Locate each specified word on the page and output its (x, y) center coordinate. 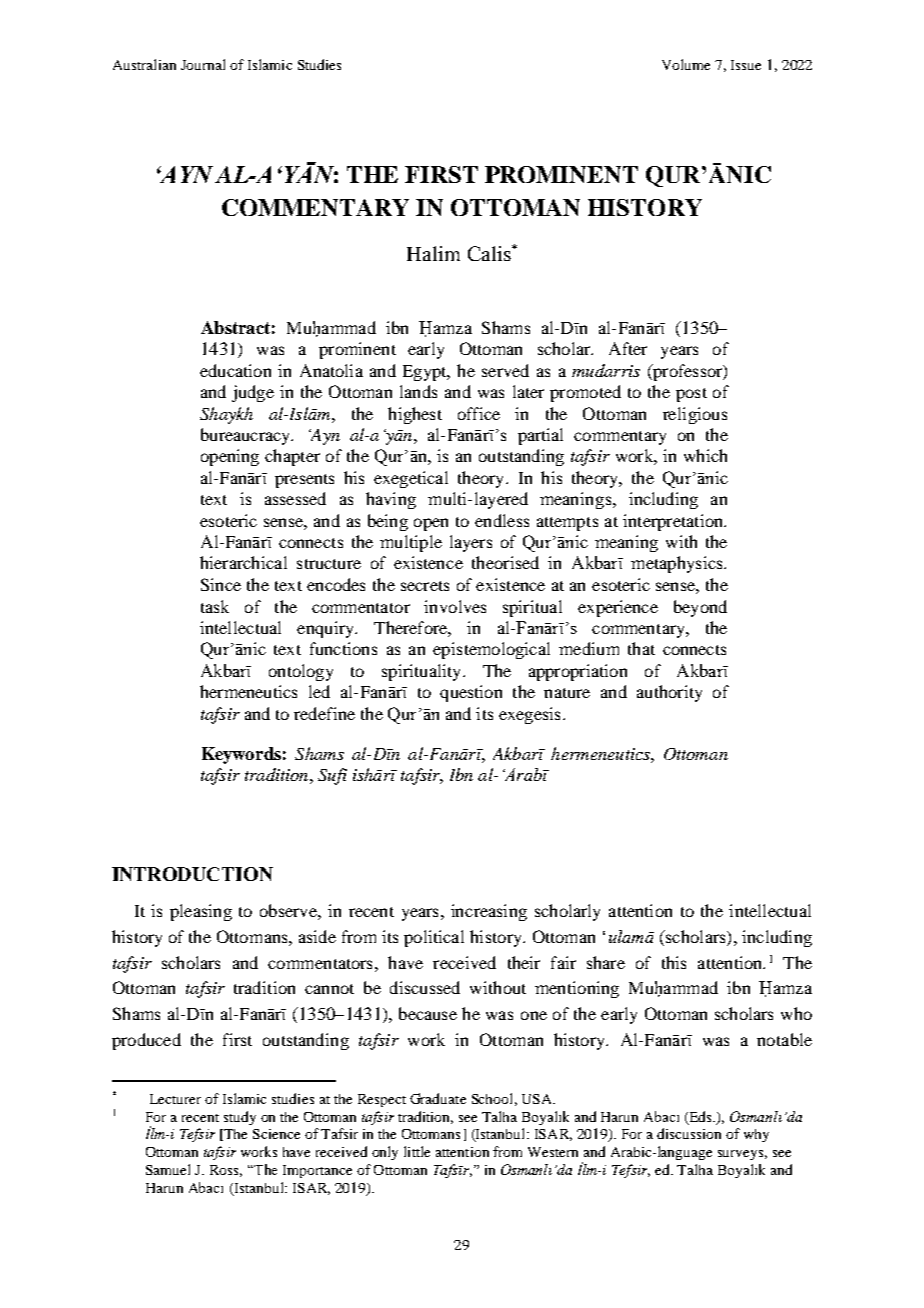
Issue (746, 65)
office (479, 413)
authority (669, 693)
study (240, 1118)
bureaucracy (246, 436)
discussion (689, 1133)
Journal (203, 64)
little (417, 1151)
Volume (686, 64)
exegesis (529, 715)
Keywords (241, 755)
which (705, 455)
